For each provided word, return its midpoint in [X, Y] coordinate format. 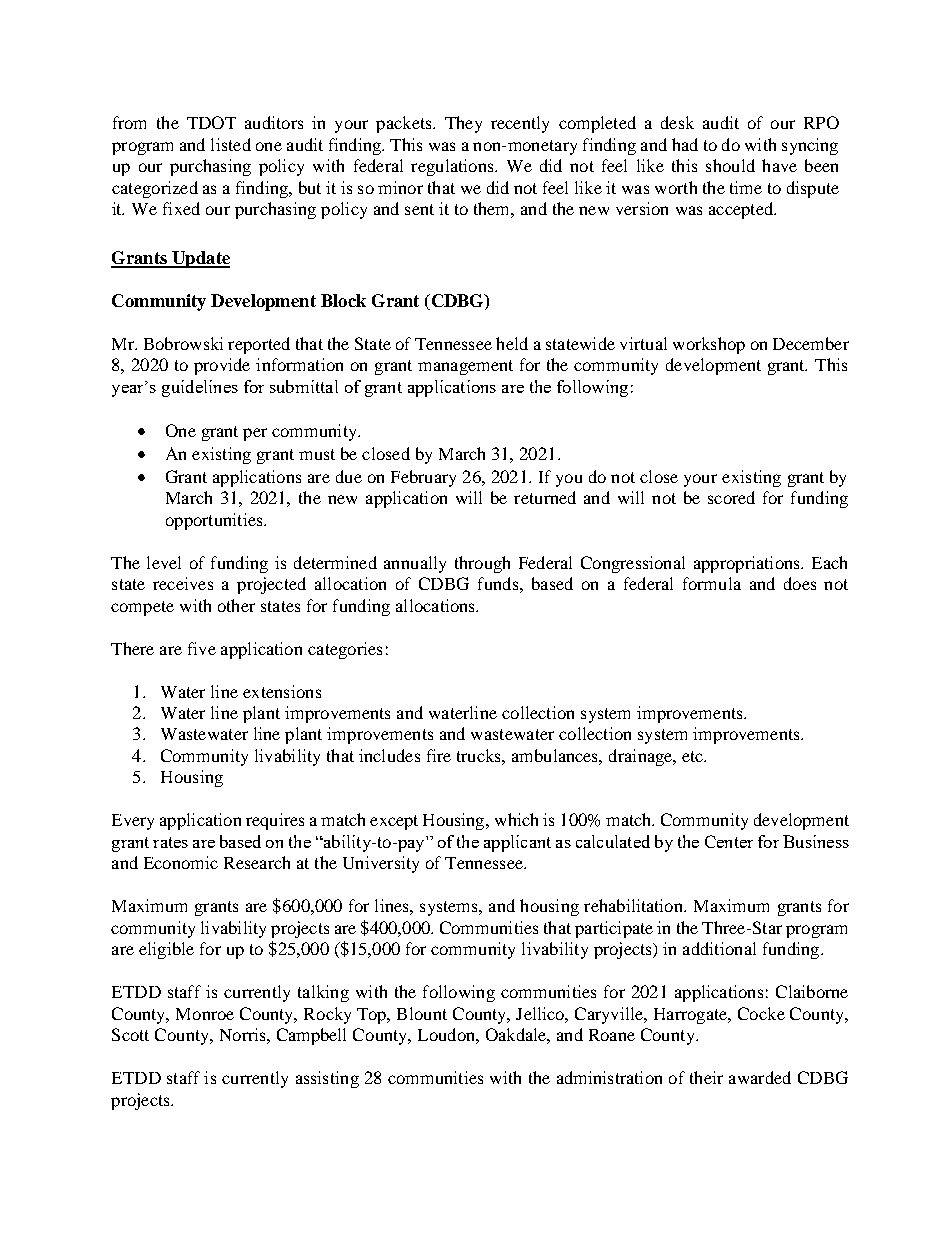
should [730, 165]
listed [231, 144]
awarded [760, 1077]
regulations [453, 167]
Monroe [205, 1014]
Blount [422, 1013]
